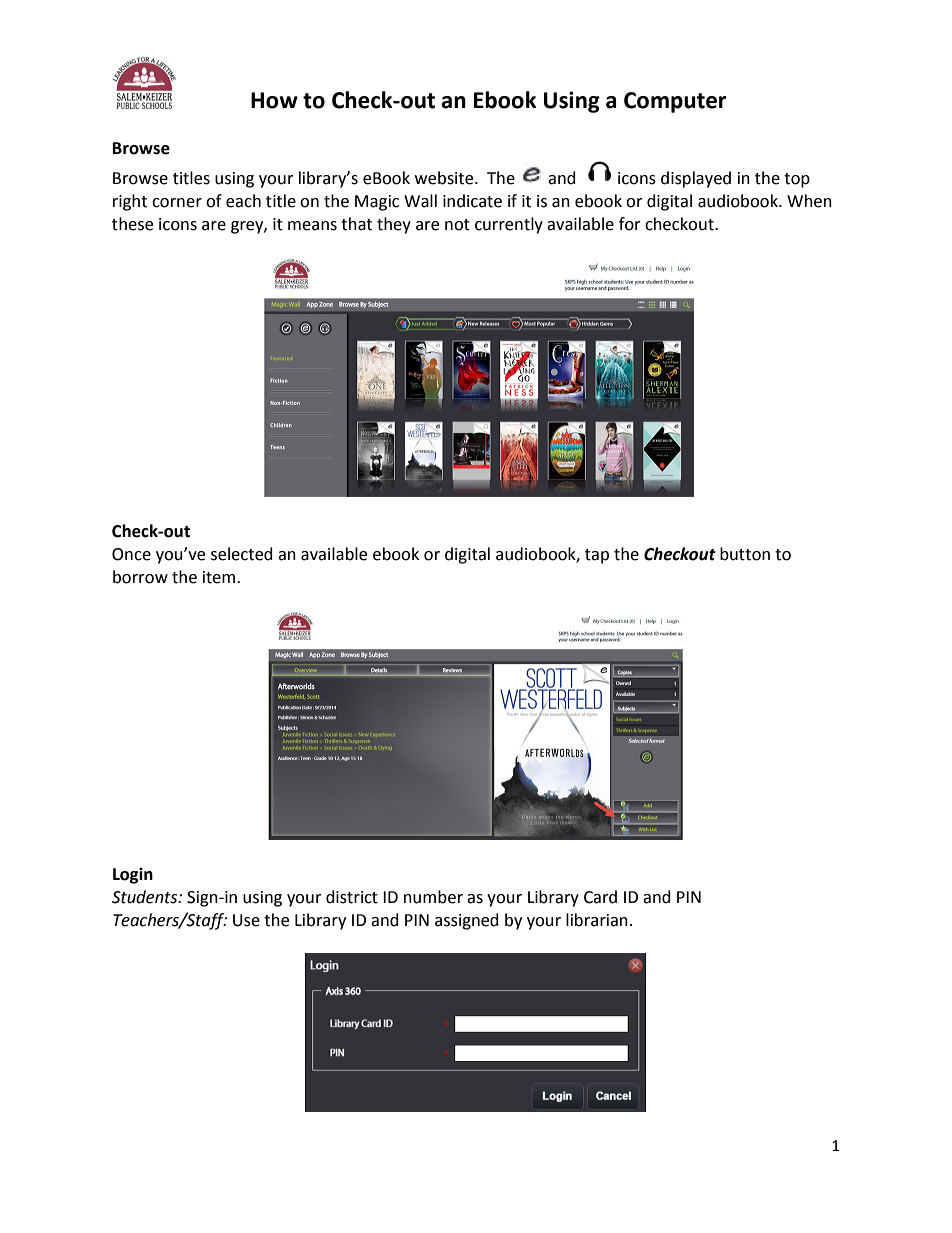 The width and height of the image is (952, 1233). I want to click on website, so click(445, 178).
